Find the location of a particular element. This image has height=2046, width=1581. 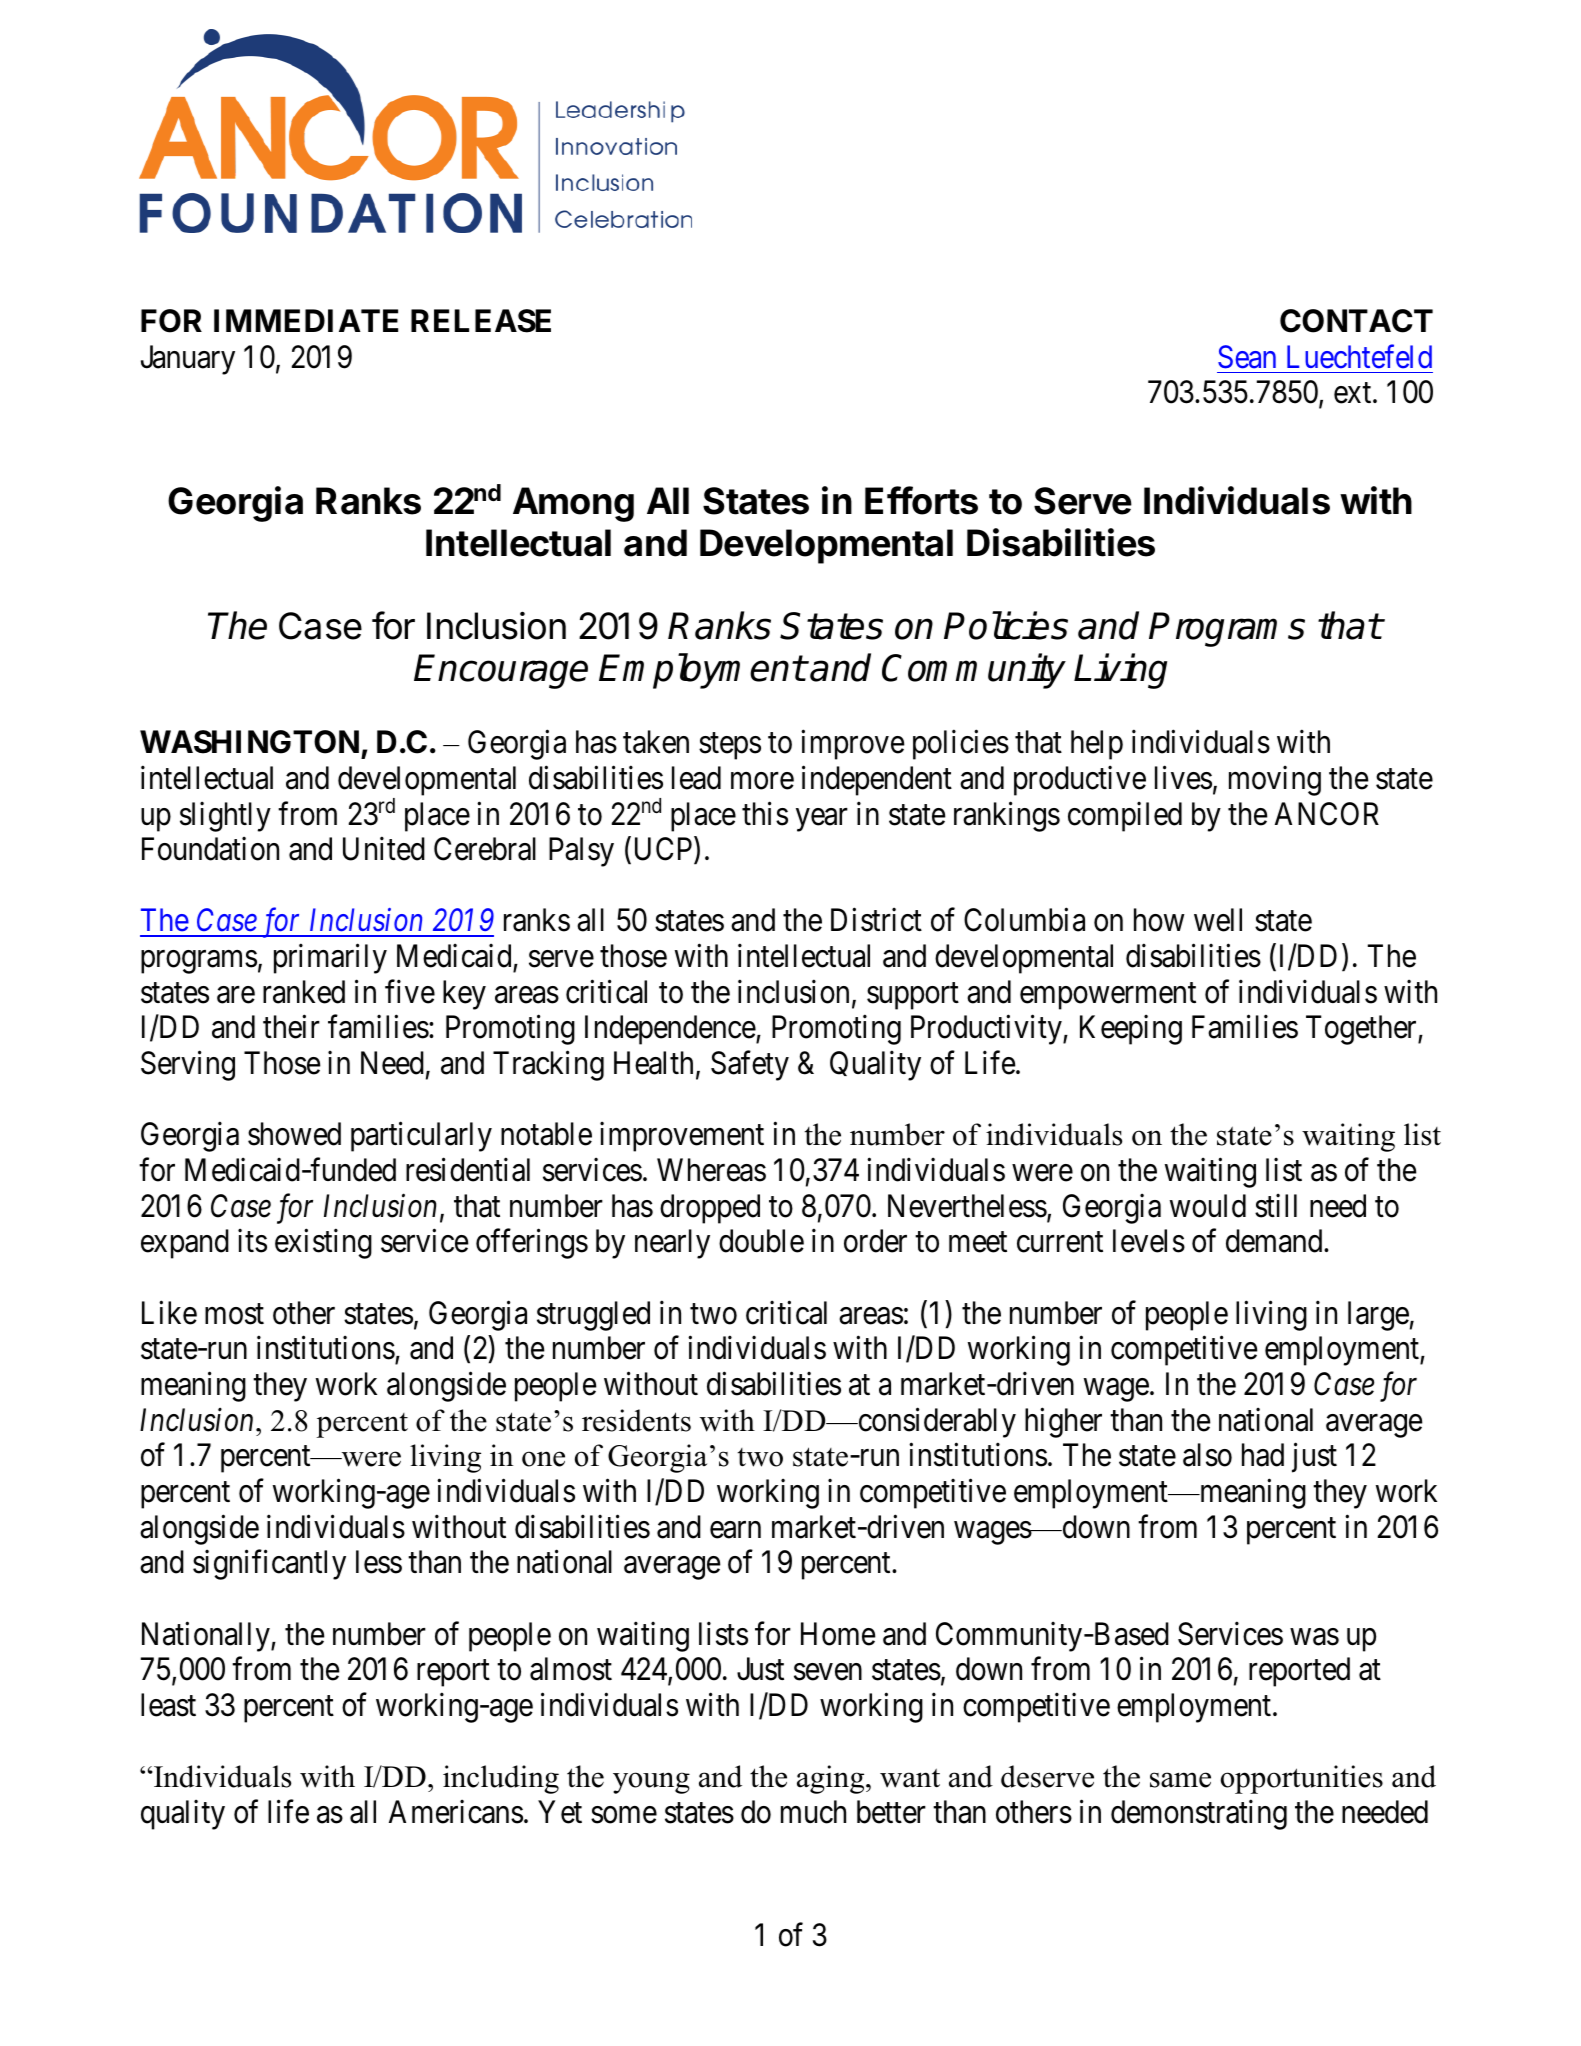

Keeping is located at coordinates (1131, 1030).
